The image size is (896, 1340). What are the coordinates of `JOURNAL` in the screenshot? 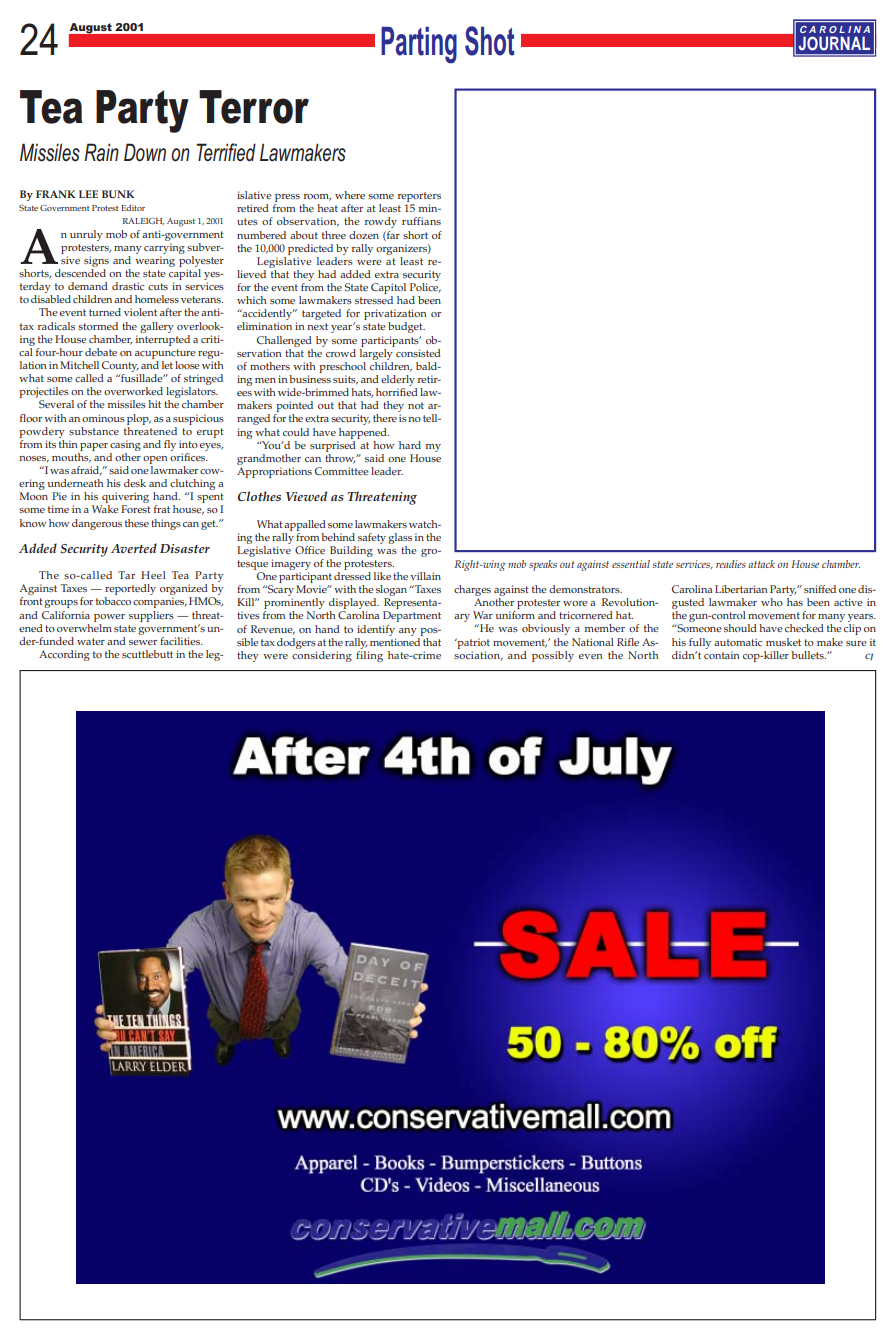 It's located at (834, 43).
